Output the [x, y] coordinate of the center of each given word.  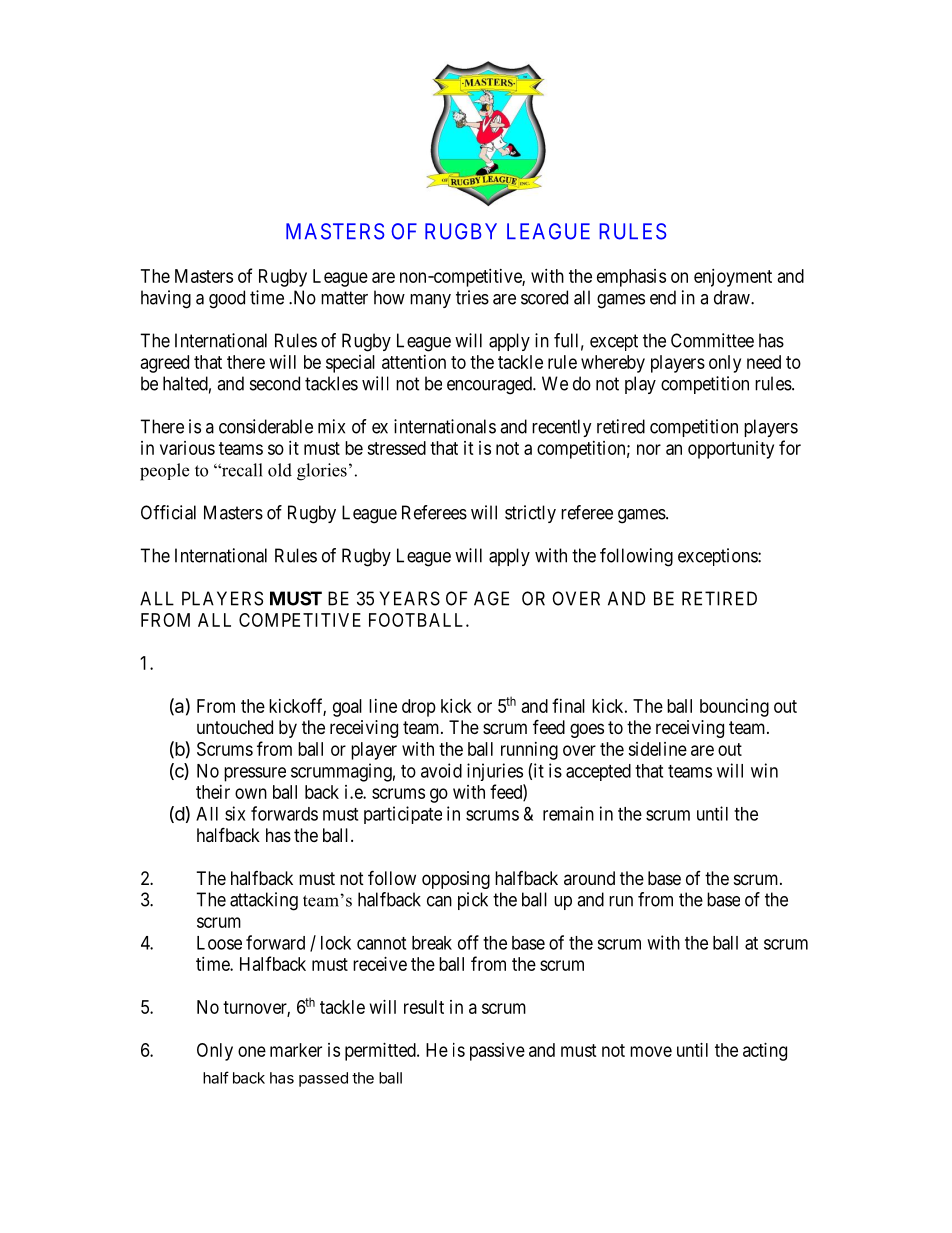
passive [497, 1052]
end [663, 297]
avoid [441, 770]
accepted [598, 772]
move [651, 1051]
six [235, 813]
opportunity [731, 450]
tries [472, 297]
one [252, 1051]
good [227, 299]
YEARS [410, 598]
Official [168, 512]
